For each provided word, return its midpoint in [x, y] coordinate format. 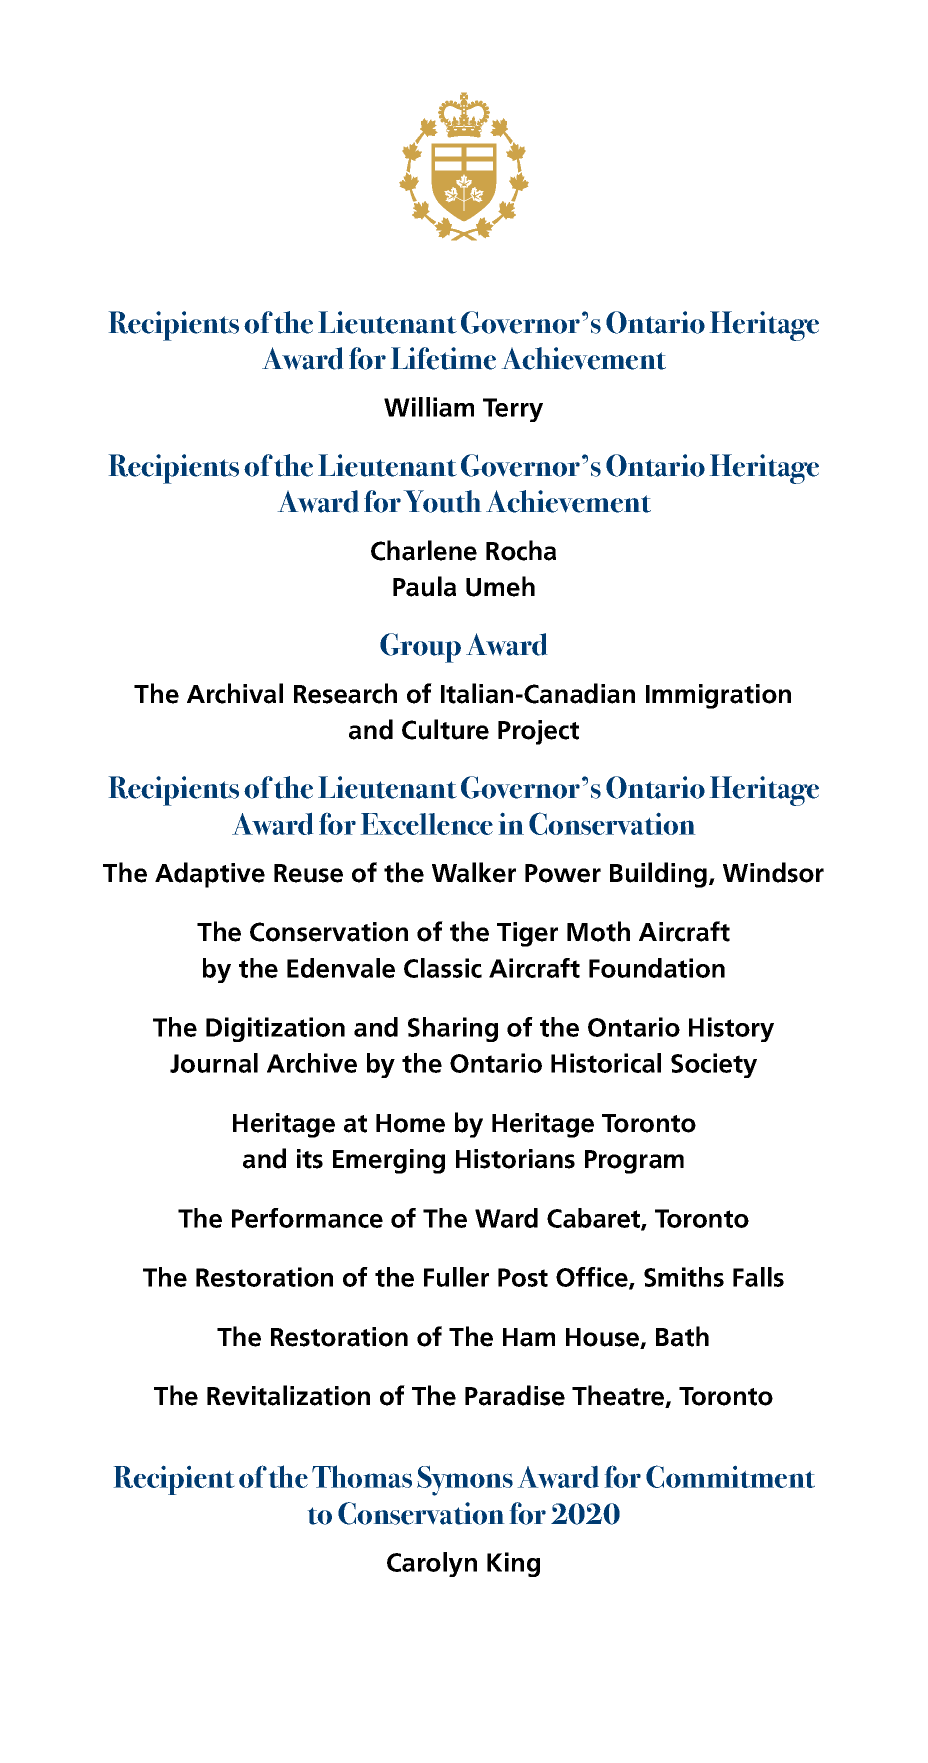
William [429, 407]
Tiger [527, 934]
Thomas [362, 1476]
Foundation [657, 968]
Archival [235, 693]
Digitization [275, 1029]
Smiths [684, 1277]
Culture [445, 729]
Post [523, 1277]
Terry [513, 410]
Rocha [521, 550]
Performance [307, 1218]
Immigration [718, 696]
